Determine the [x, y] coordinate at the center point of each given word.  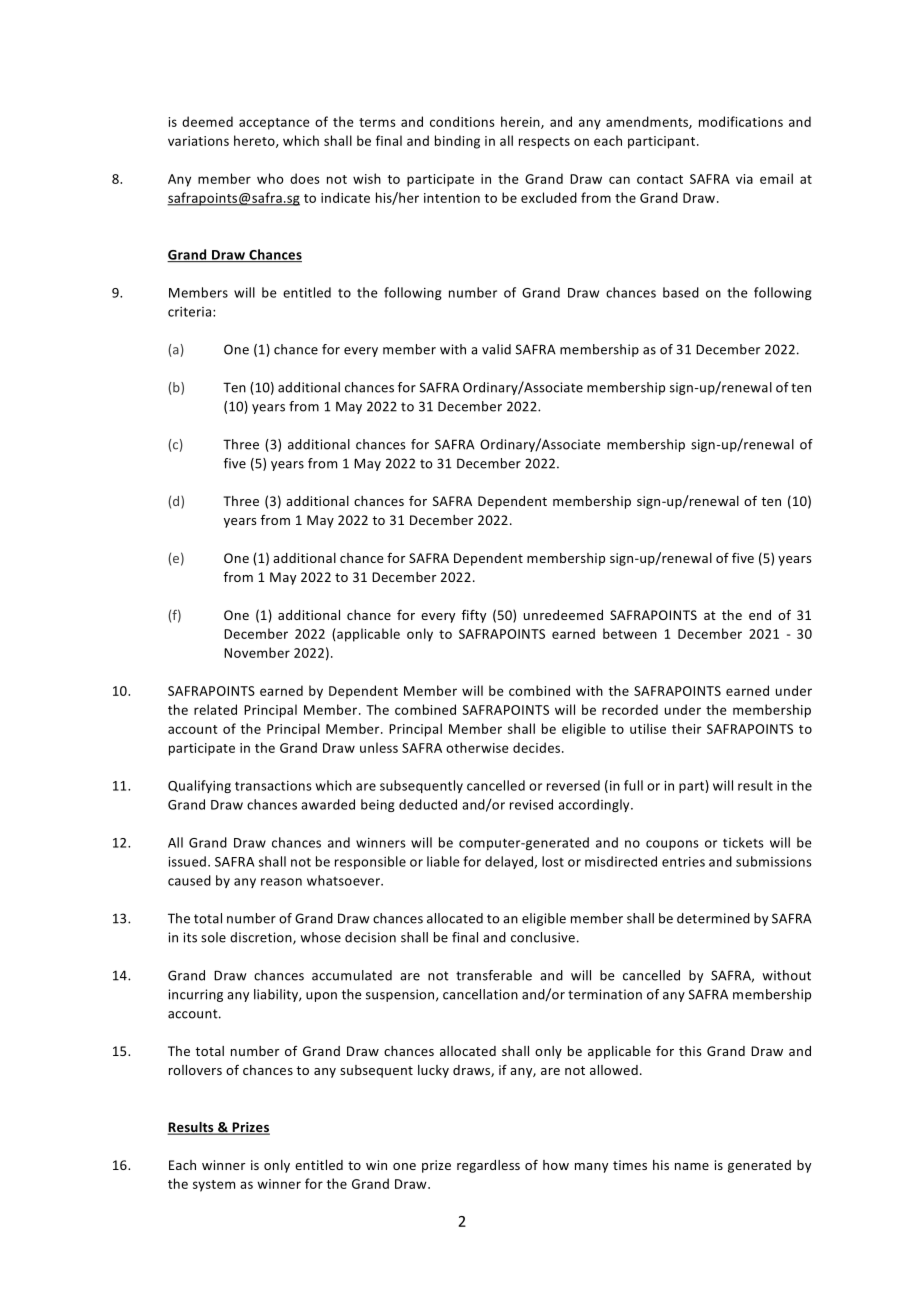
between [630, 633]
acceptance [274, 124]
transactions [273, 786]
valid [496, 349]
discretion [262, 938]
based [681, 292]
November [257, 652]
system [214, 1186]
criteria [191, 312]
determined [713, 918]
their [687, 728]
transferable [494, 975]
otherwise [477, 747]
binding [457, 142]
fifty [474, 616]
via [744, 179]
